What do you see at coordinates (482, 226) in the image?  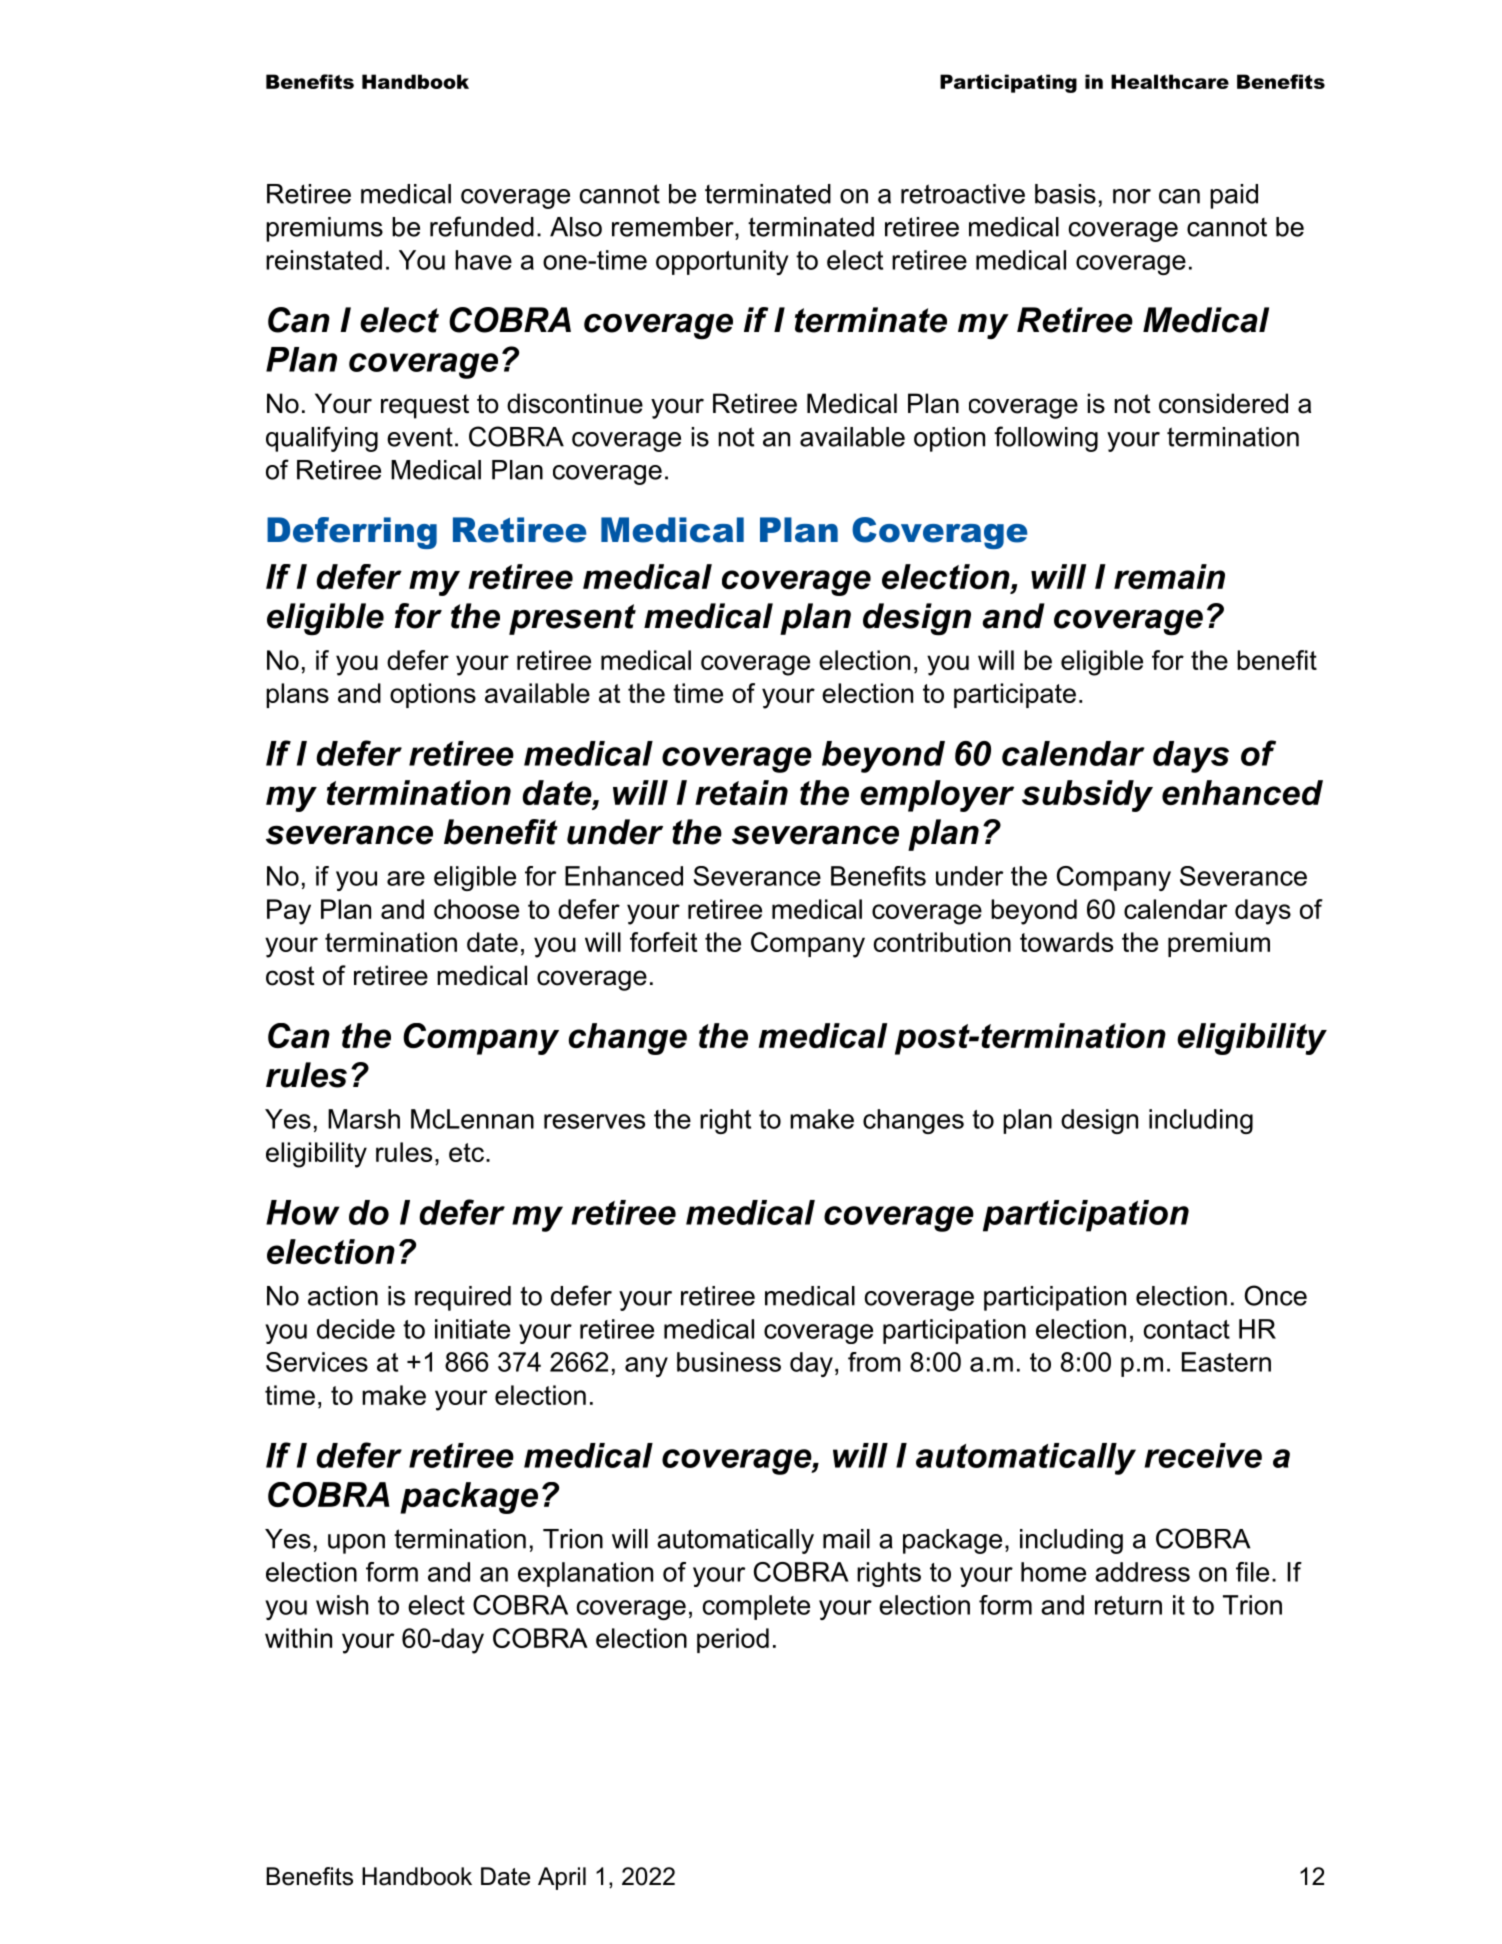 I see `refunded` at bounding box center [482, 226].
